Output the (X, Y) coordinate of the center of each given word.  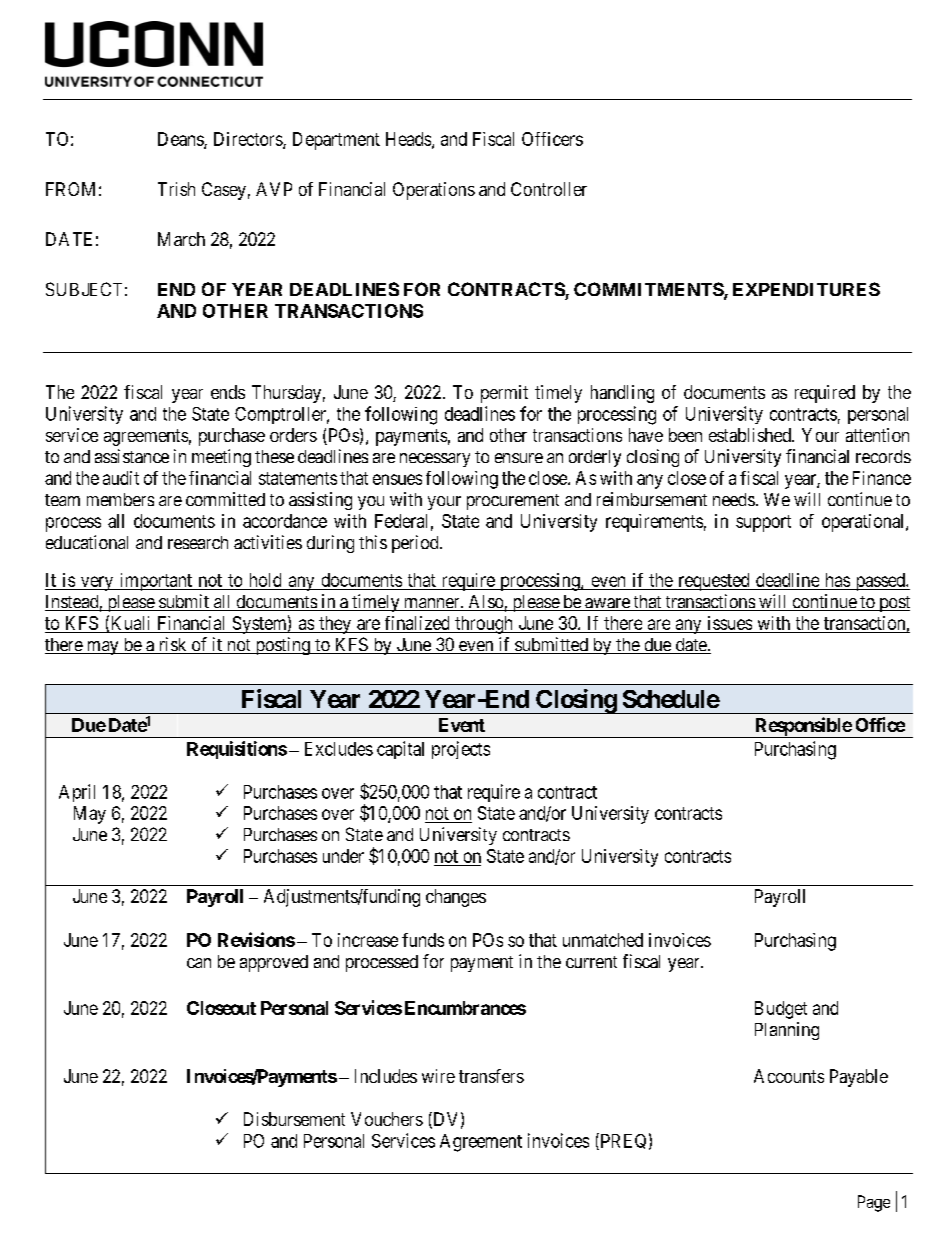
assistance (132, 456)
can (199, 963)
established (751, 435)
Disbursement (294, 1119)
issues (730, 623)
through (484, 625)
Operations (434, 191)
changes (456, 898)
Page (874, 1203)
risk (172, 645)
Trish (176, 189)
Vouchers (387, 1119)
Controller (549, 189)
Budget (781, 1010)
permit (504, 394)
